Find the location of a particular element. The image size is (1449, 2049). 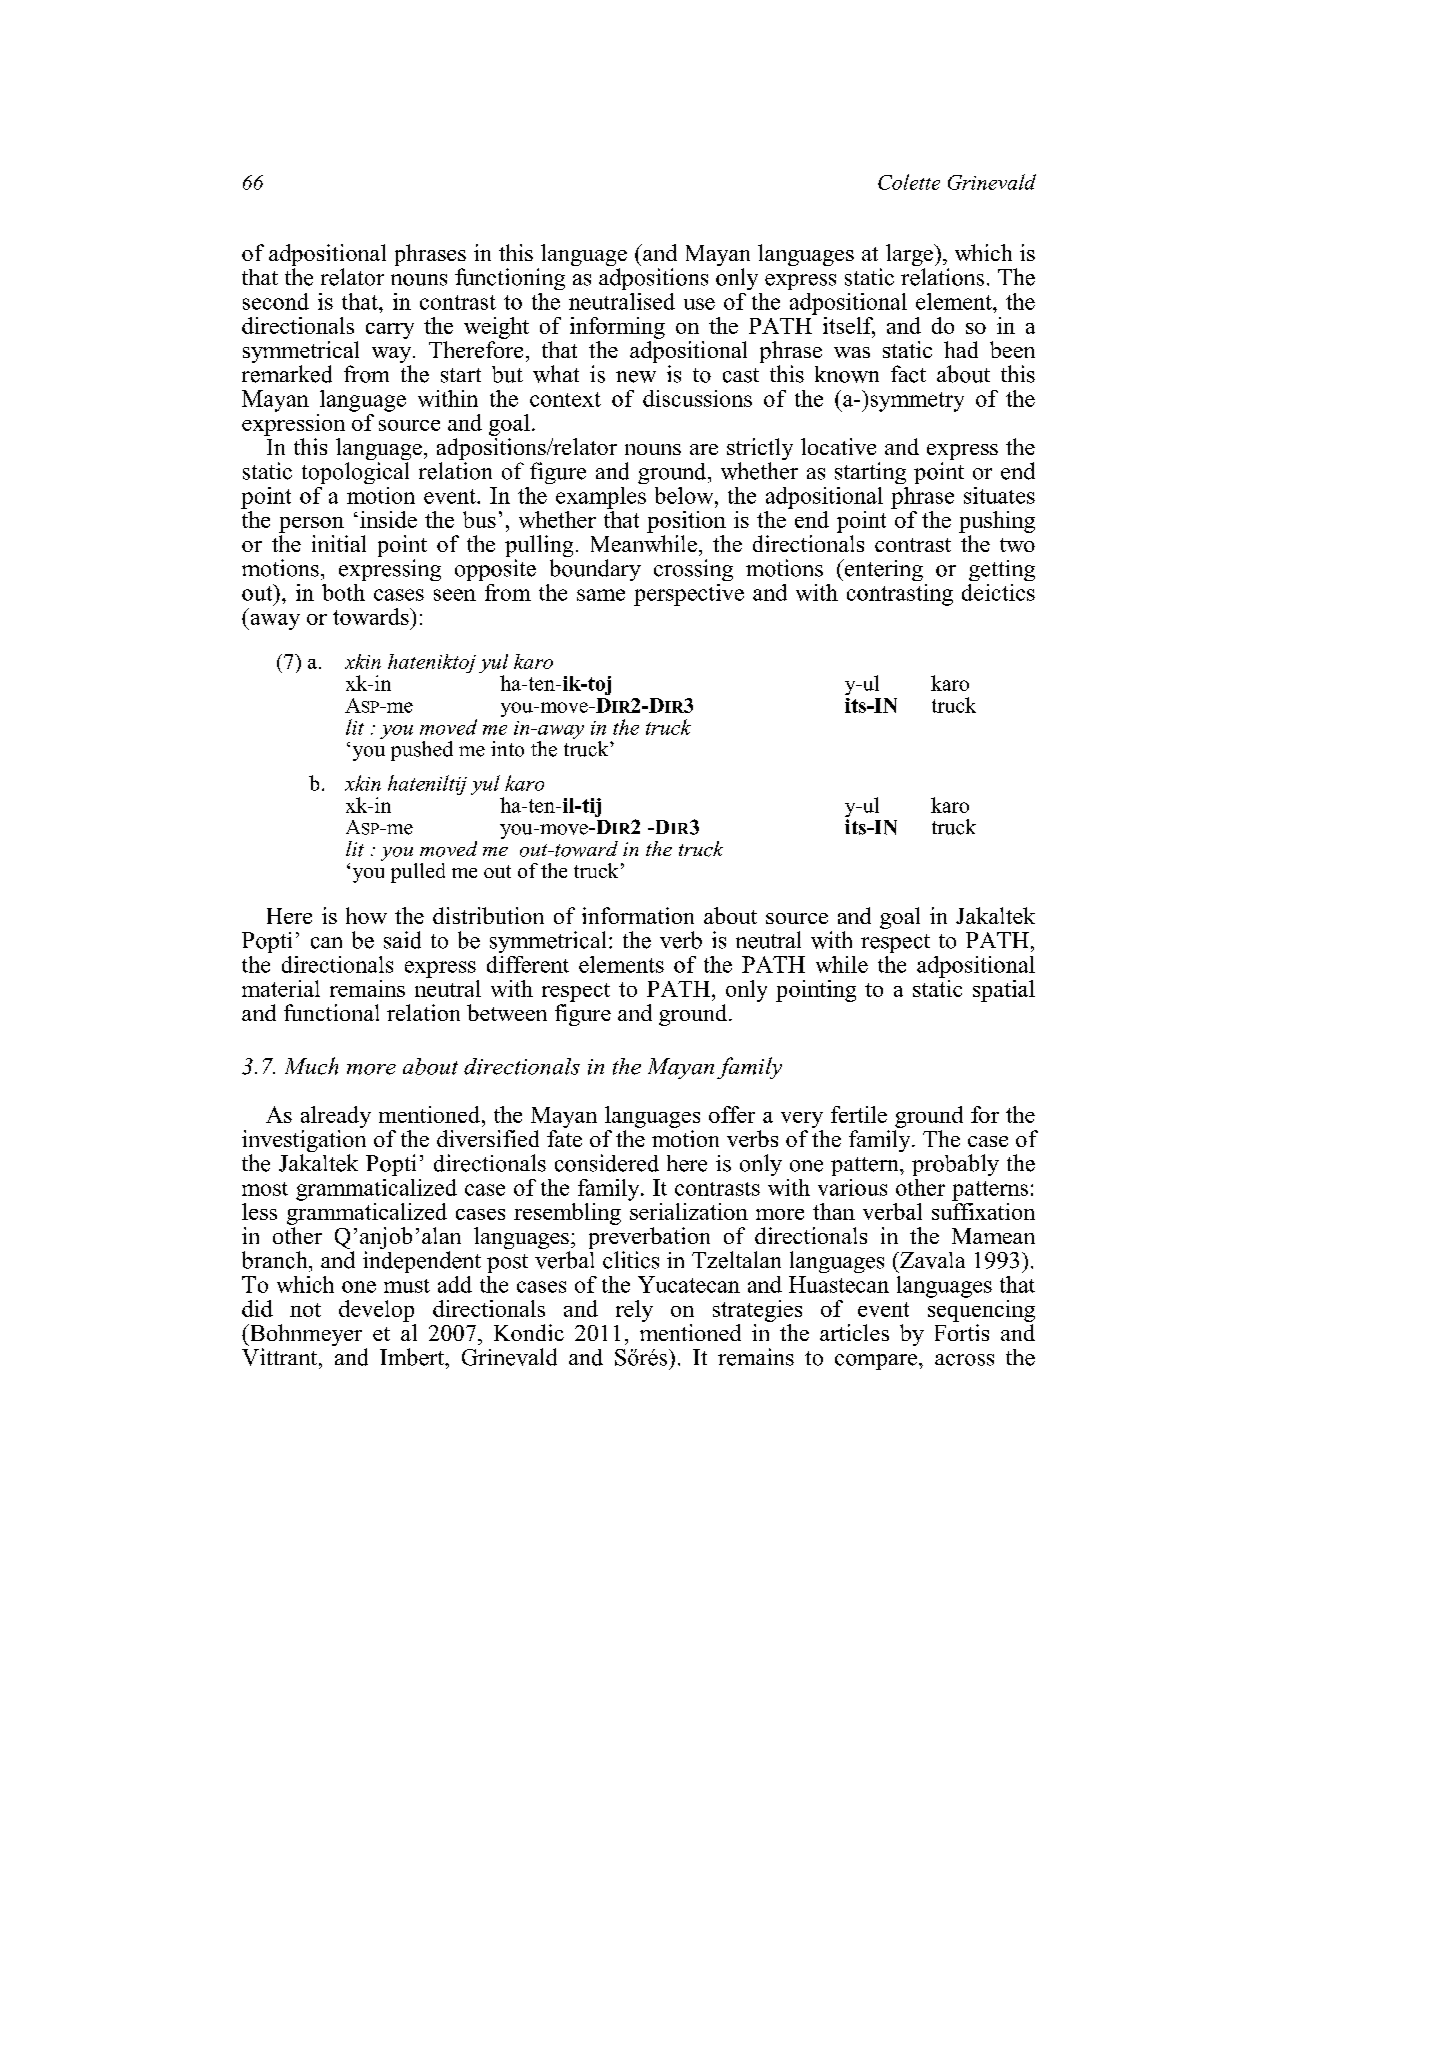

use is located at coordinates (699, 304).
